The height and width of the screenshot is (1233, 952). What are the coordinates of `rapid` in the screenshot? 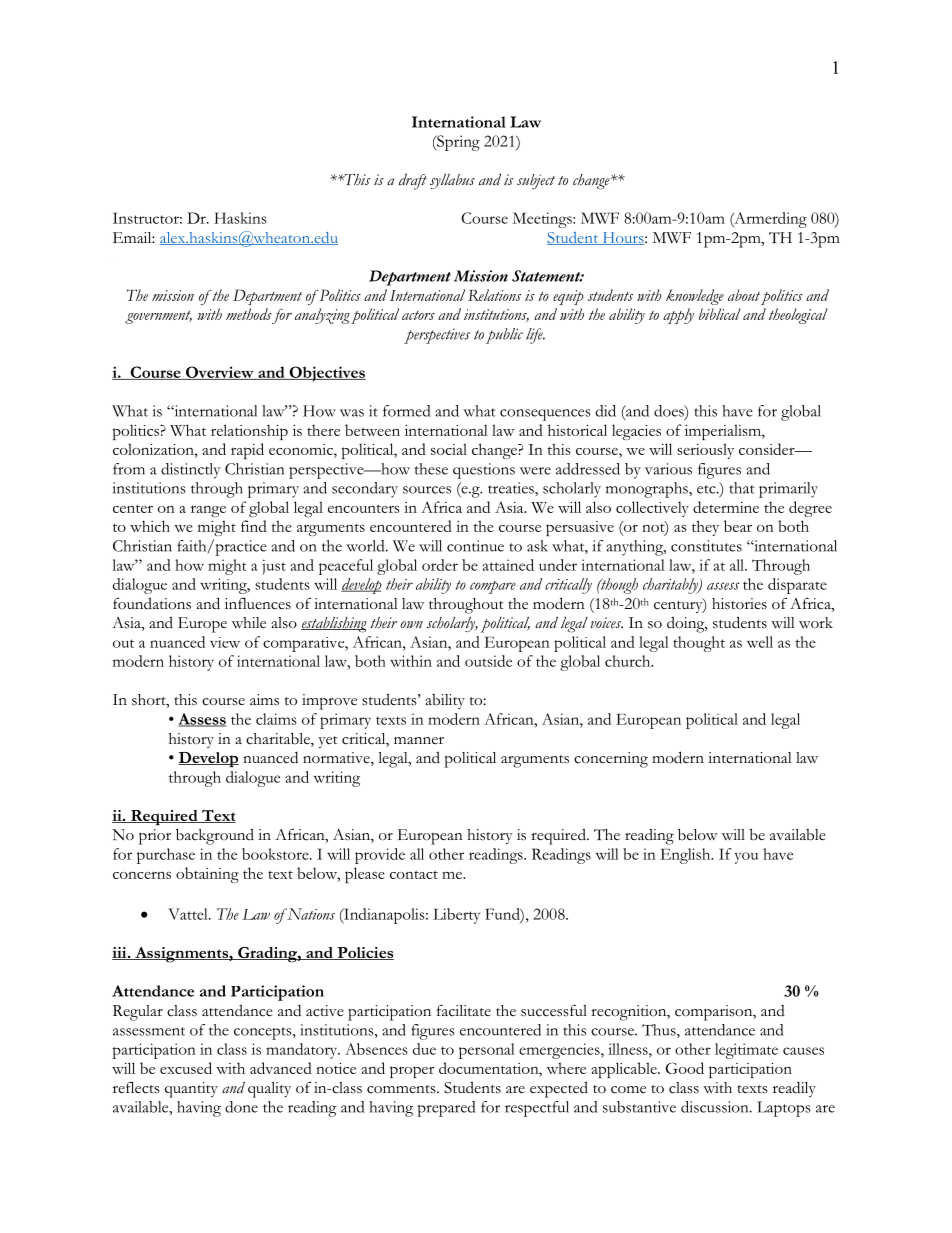 It's located at (247, 451).
